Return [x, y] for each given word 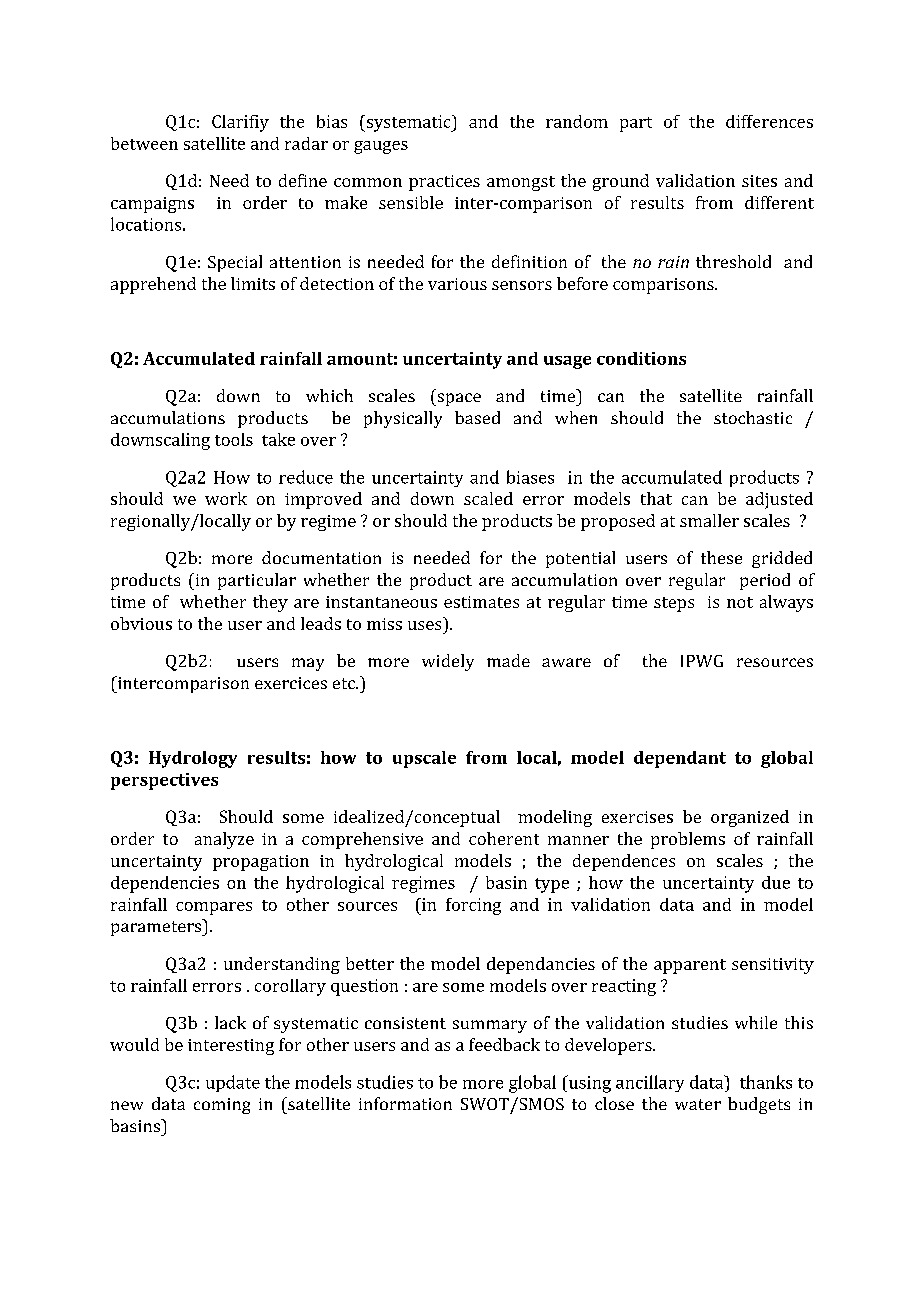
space [458, 399]
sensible [411, 202]
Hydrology [193, 759]
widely [448, 662]
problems [688, 840]
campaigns [152, 205]
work [226, 498]
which [329, 395]
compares [214, 908]
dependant [680, 759]
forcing [473, 906]
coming [222, 1106]
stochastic [753, 417]
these [721, 557]
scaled [488, 498]
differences [769, 121]
